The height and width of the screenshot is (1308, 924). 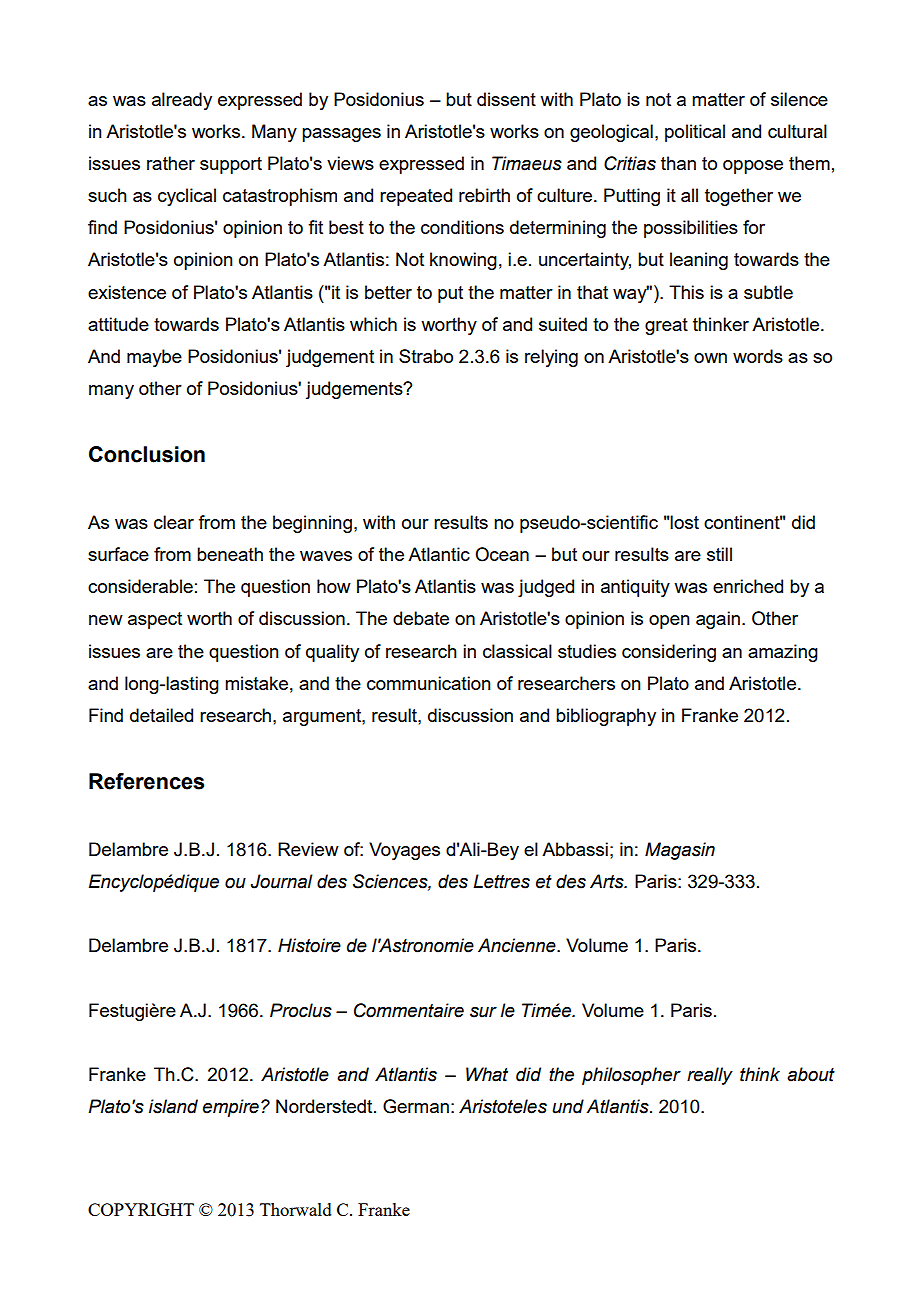 I want to click on political, so click(x=695, y=133).
